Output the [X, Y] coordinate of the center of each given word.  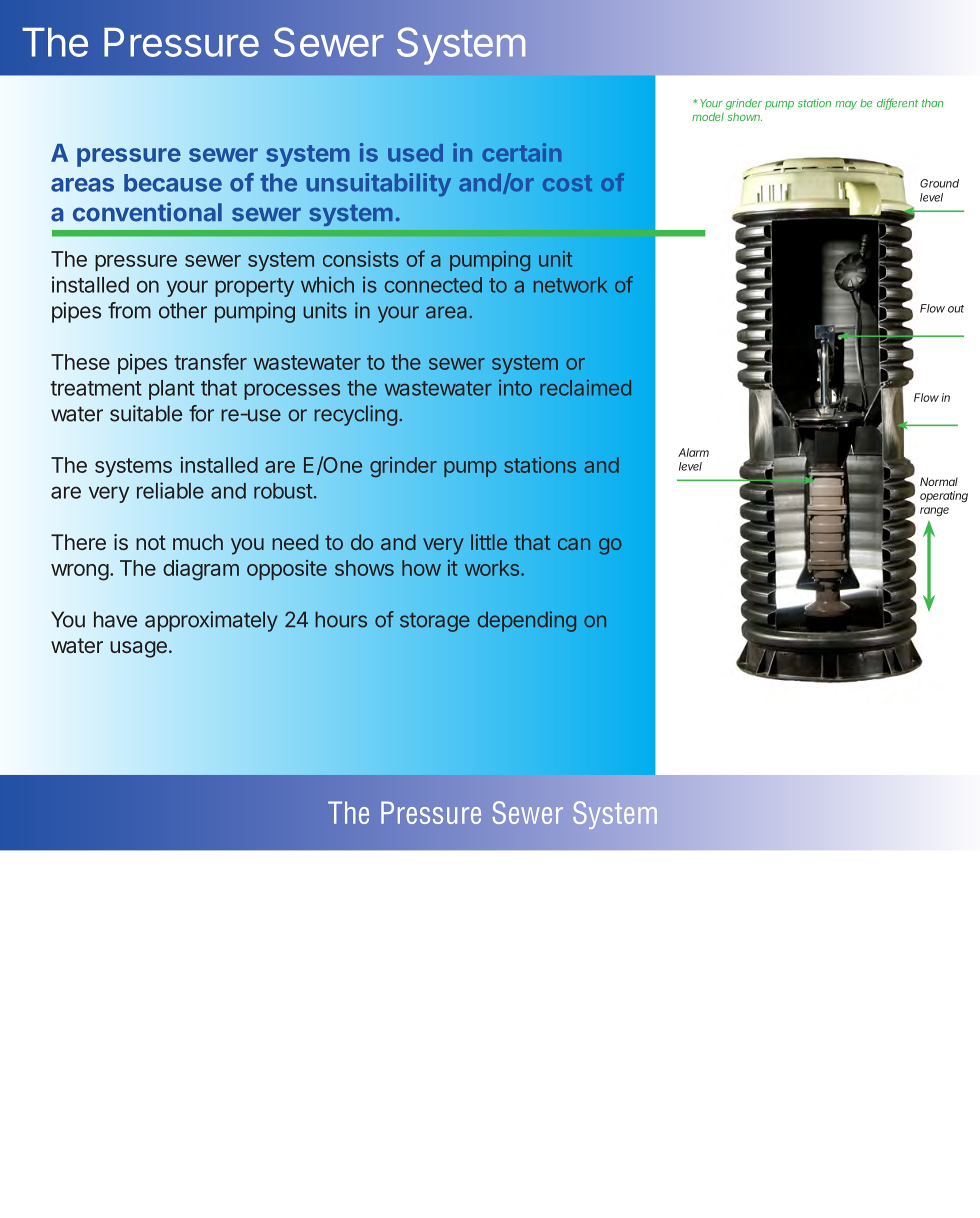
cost [567, 183]
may [846, 105]
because [173, 183]
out [956, 309]
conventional [147, 212]
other [183, 310]
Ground [939, 183]
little [489, 542]
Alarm [693, 452]
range [934, 511]
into [515, 387]
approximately [211, 621]
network [571, 285]
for [201, 413]
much [198, 542]
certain [522, 152]
